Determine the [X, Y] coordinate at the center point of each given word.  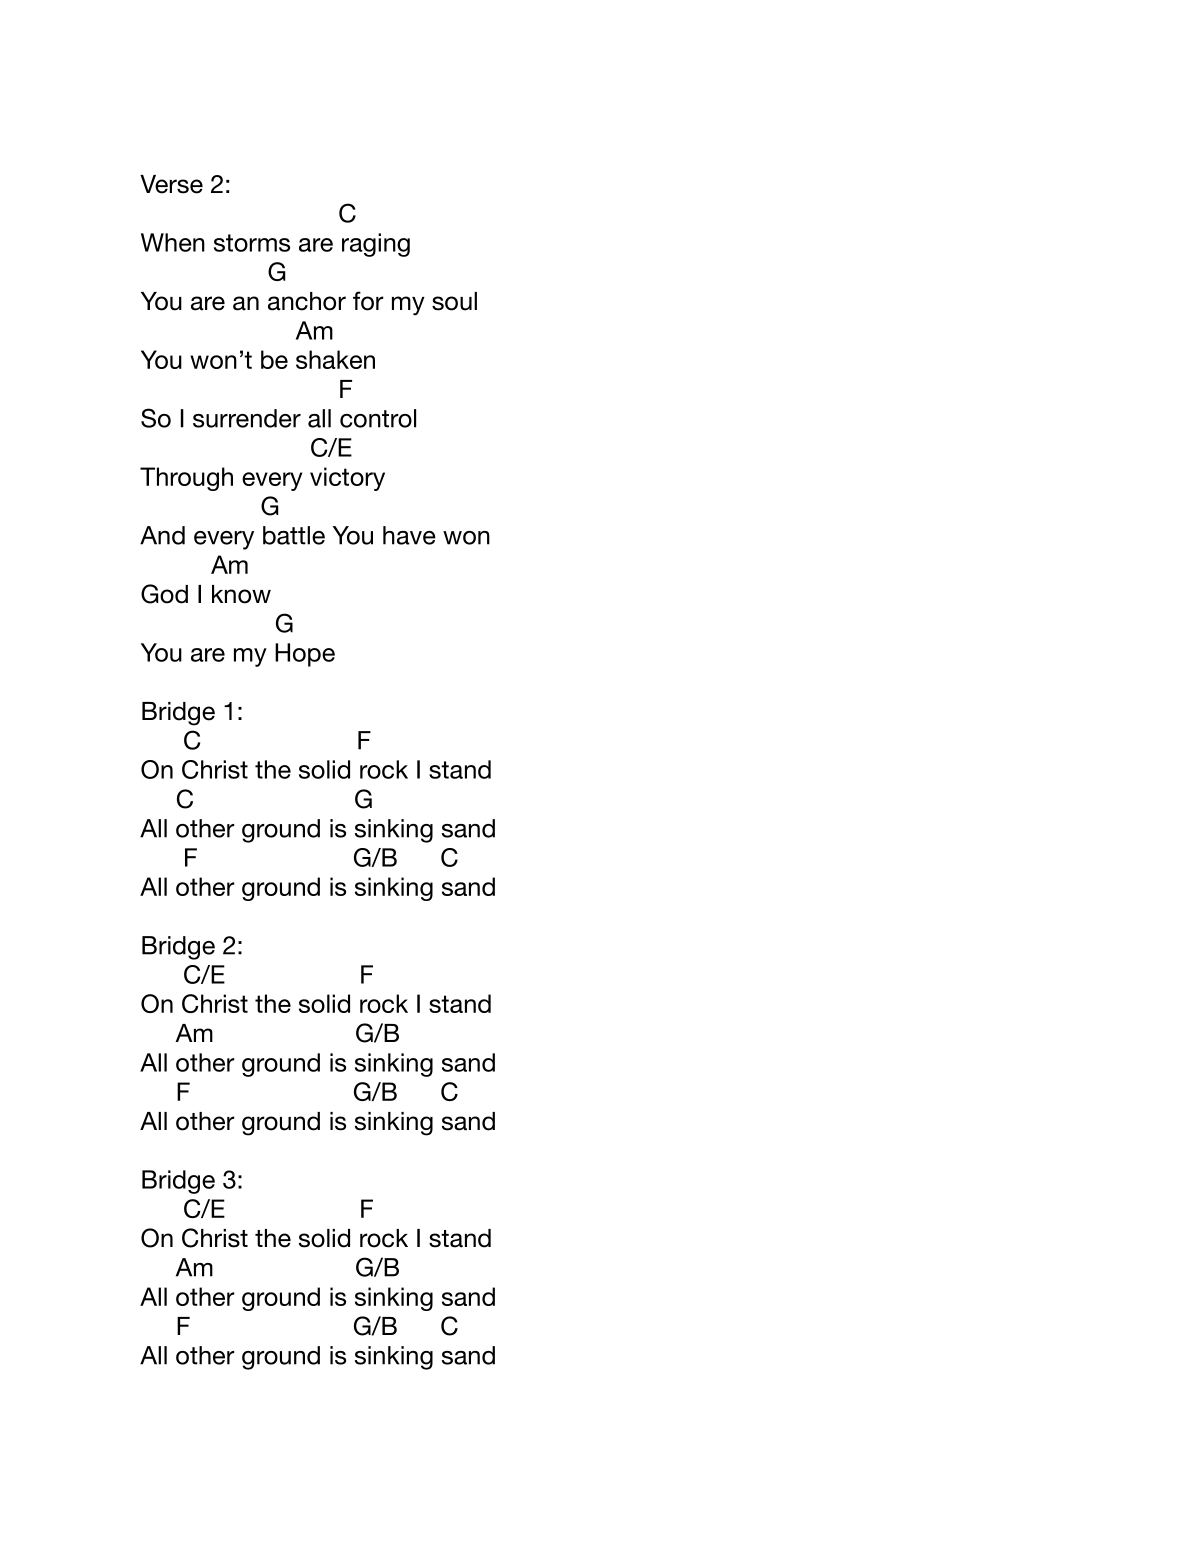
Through [186, 479]
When [173, 242]
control [378, 418]
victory [347, 479]
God [164, 594]
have [409, 535]
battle [294, 535]
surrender [247, 418]
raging [376, 245]
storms [252, 243]
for [368, 301]
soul [454, 301]
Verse [171, 184]
